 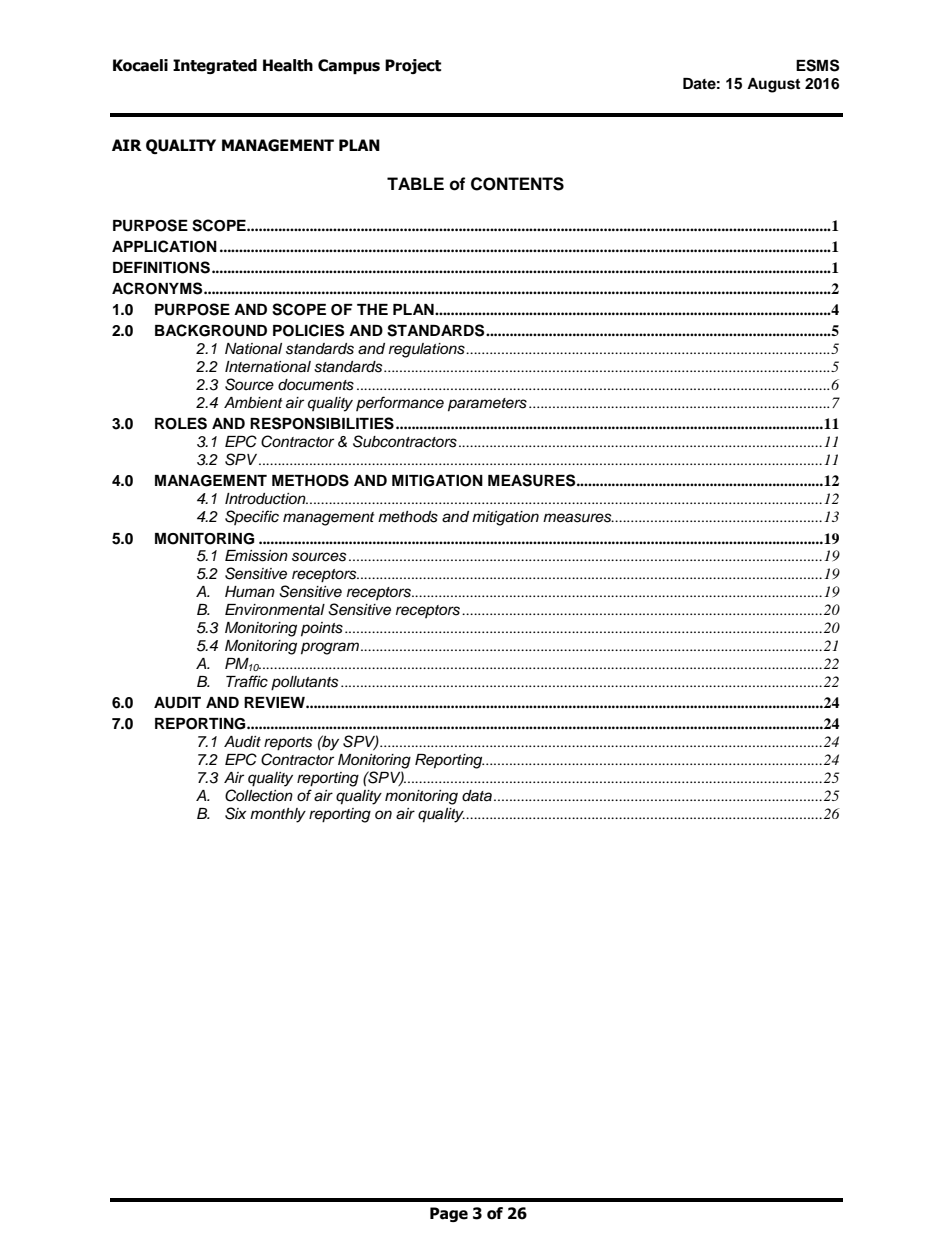 What do you see at coordinates (487, 405) in the page?
I see `parameters` at bounding box center [487, 405].
